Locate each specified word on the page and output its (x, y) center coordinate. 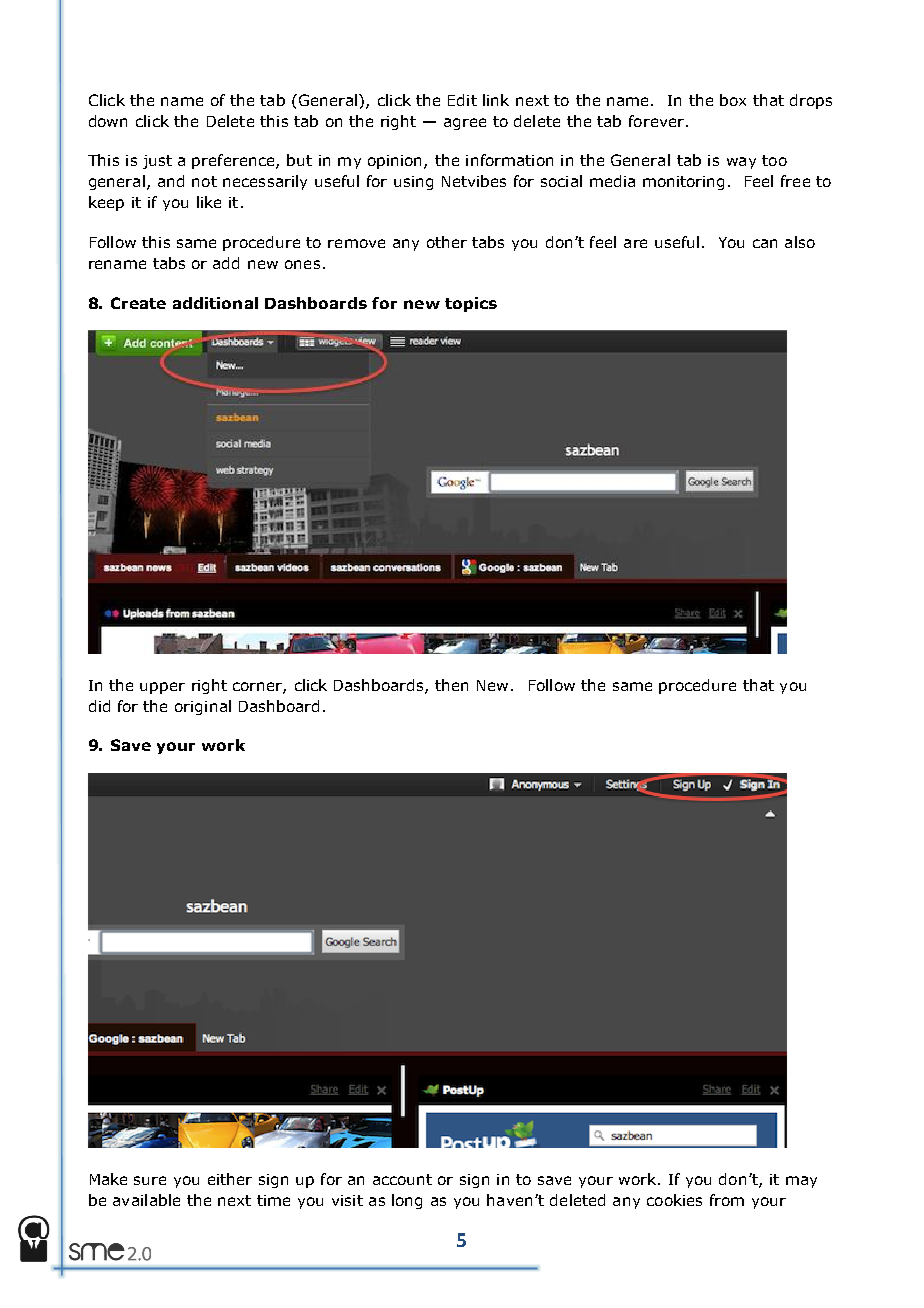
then (451, 685)
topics (471, 304)
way (741, 163)
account (402, 1179)
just (157, 162)
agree (465, 124)
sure (150, 1180)
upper (162, 688)
